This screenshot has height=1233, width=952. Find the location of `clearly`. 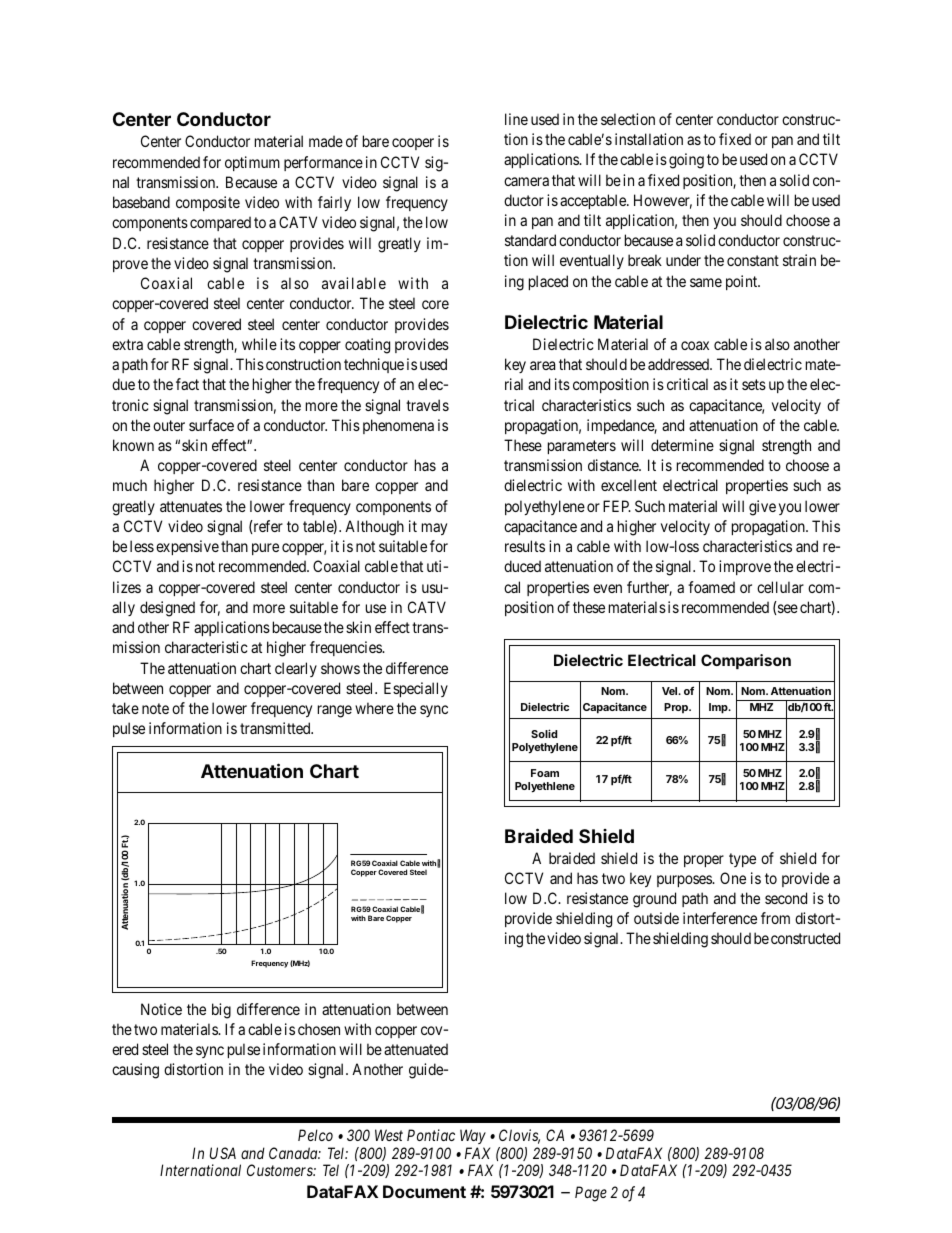

clearly is located at coordinates (296, 669).
